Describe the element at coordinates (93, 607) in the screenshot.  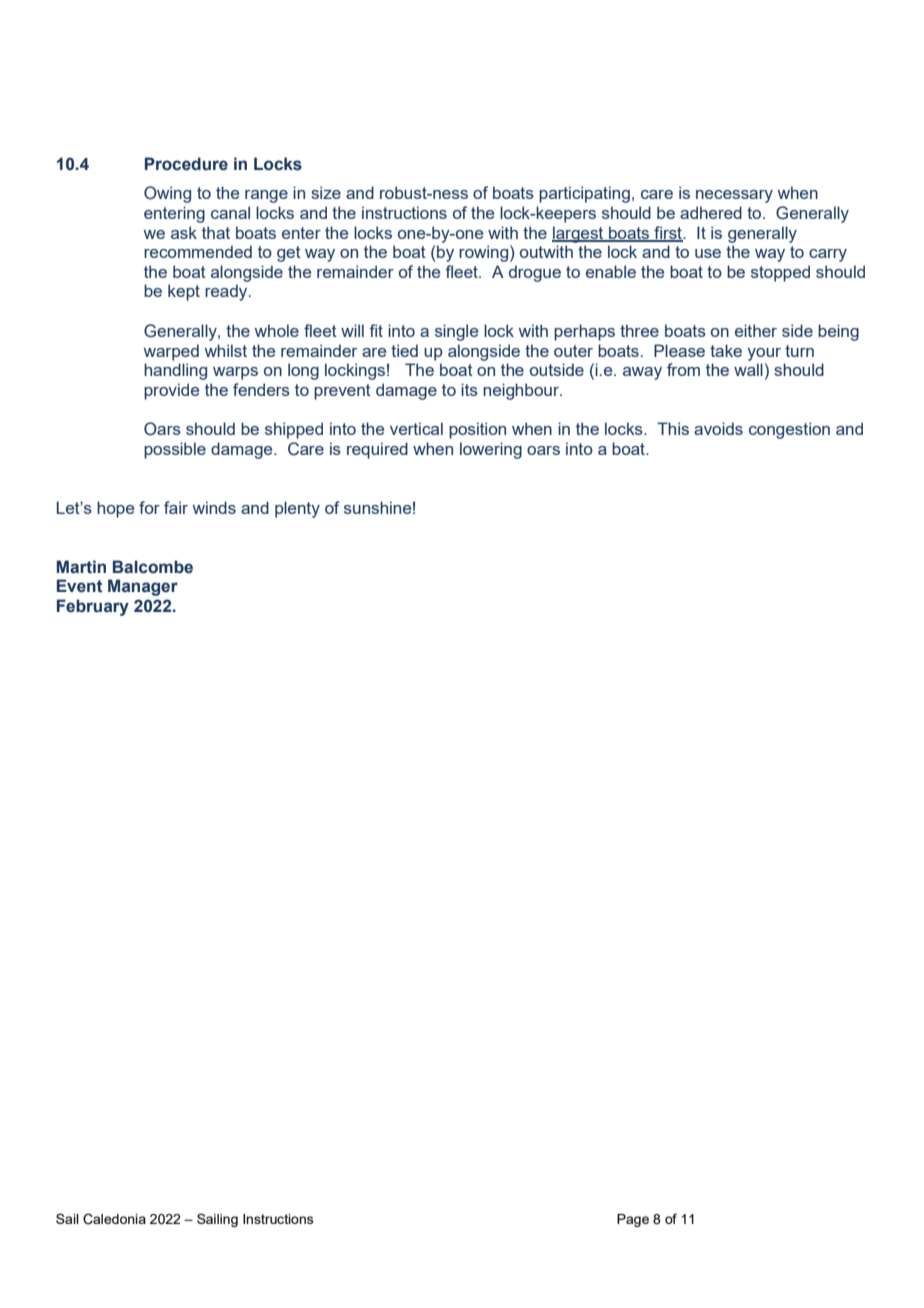
I see `February` at that location.
